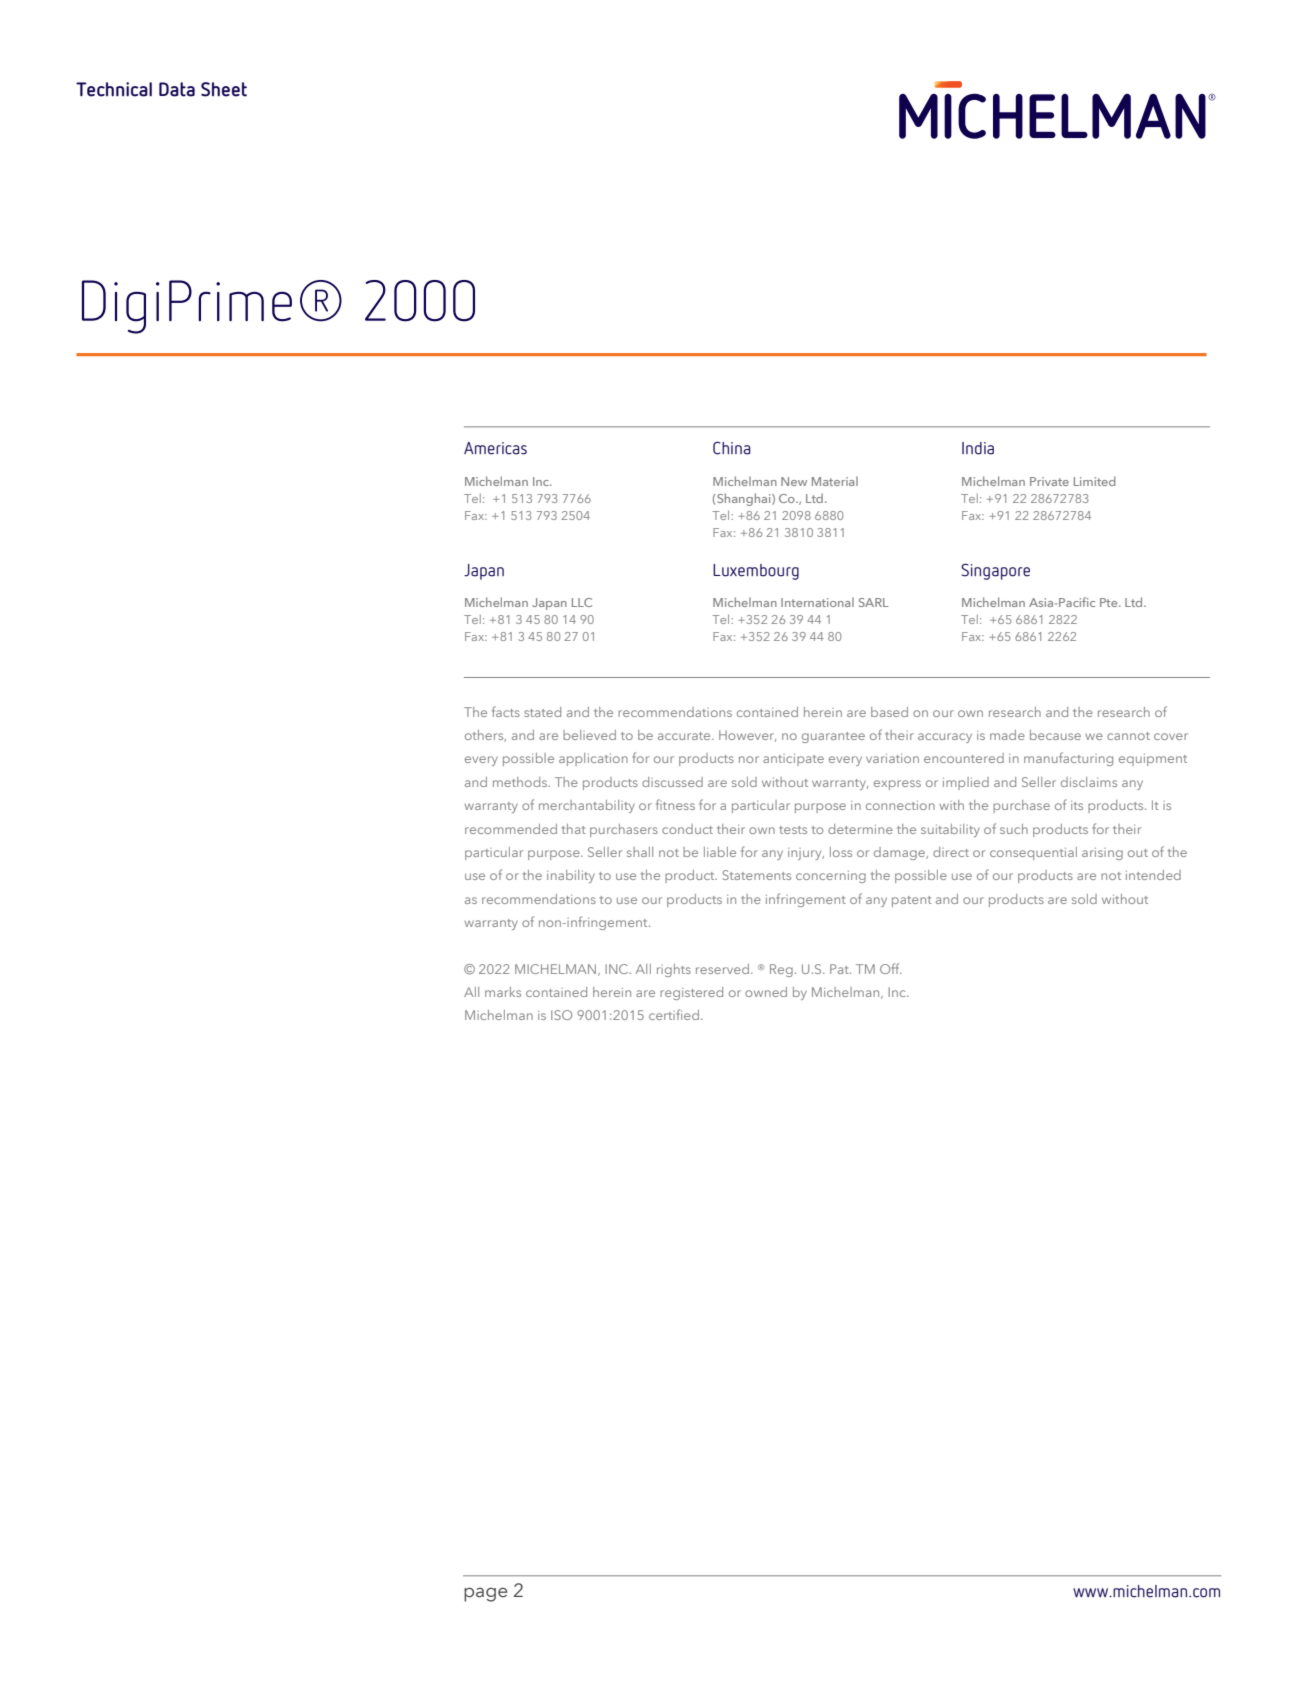 This screenshot has width=1300, height=1682. What do you see at coordinates (224, 89) in the screenshot?
I see `Sheet` at bounding box center [224, 89].
